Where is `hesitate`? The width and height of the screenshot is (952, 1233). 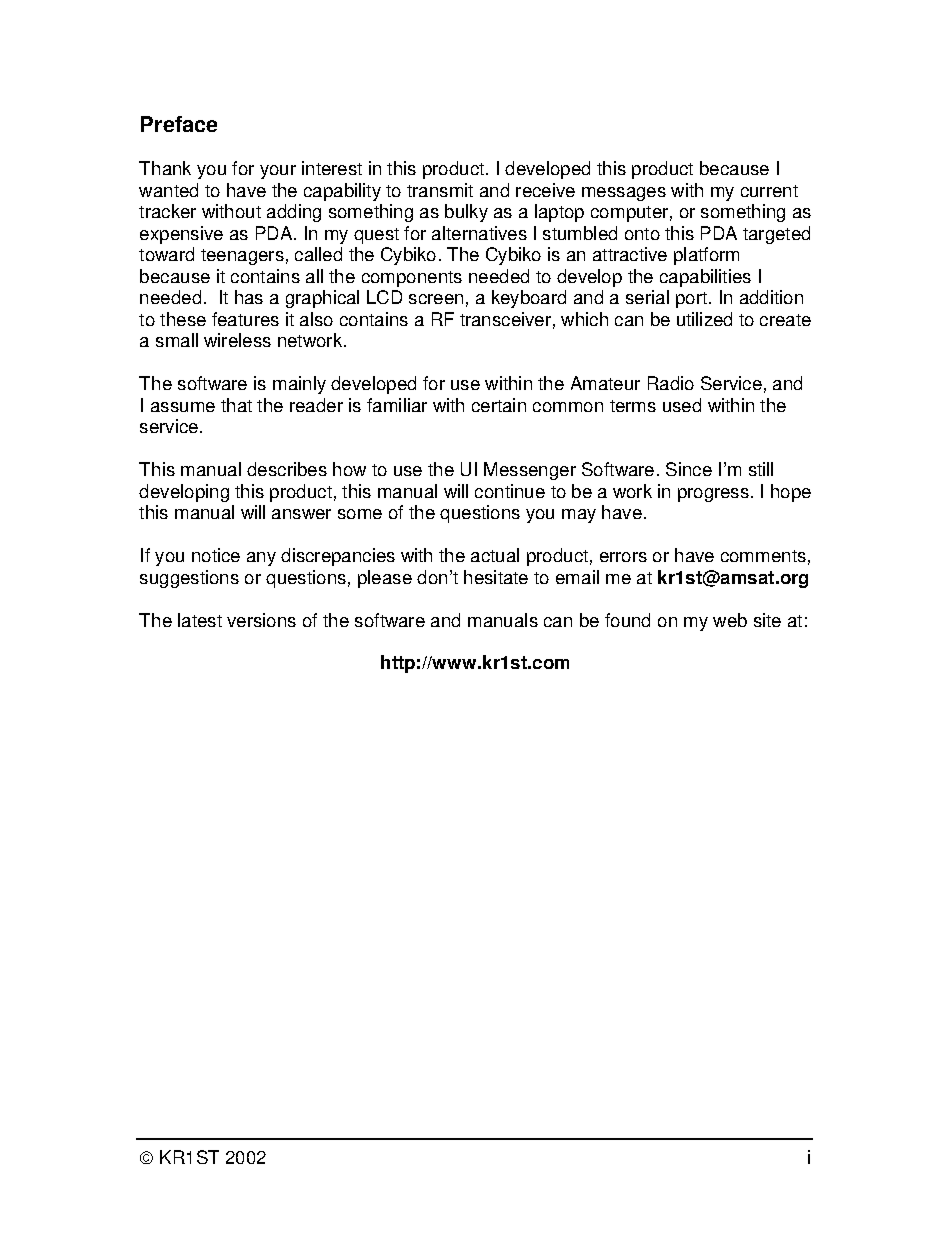
hesitate is located at coordinates (496, 577).
